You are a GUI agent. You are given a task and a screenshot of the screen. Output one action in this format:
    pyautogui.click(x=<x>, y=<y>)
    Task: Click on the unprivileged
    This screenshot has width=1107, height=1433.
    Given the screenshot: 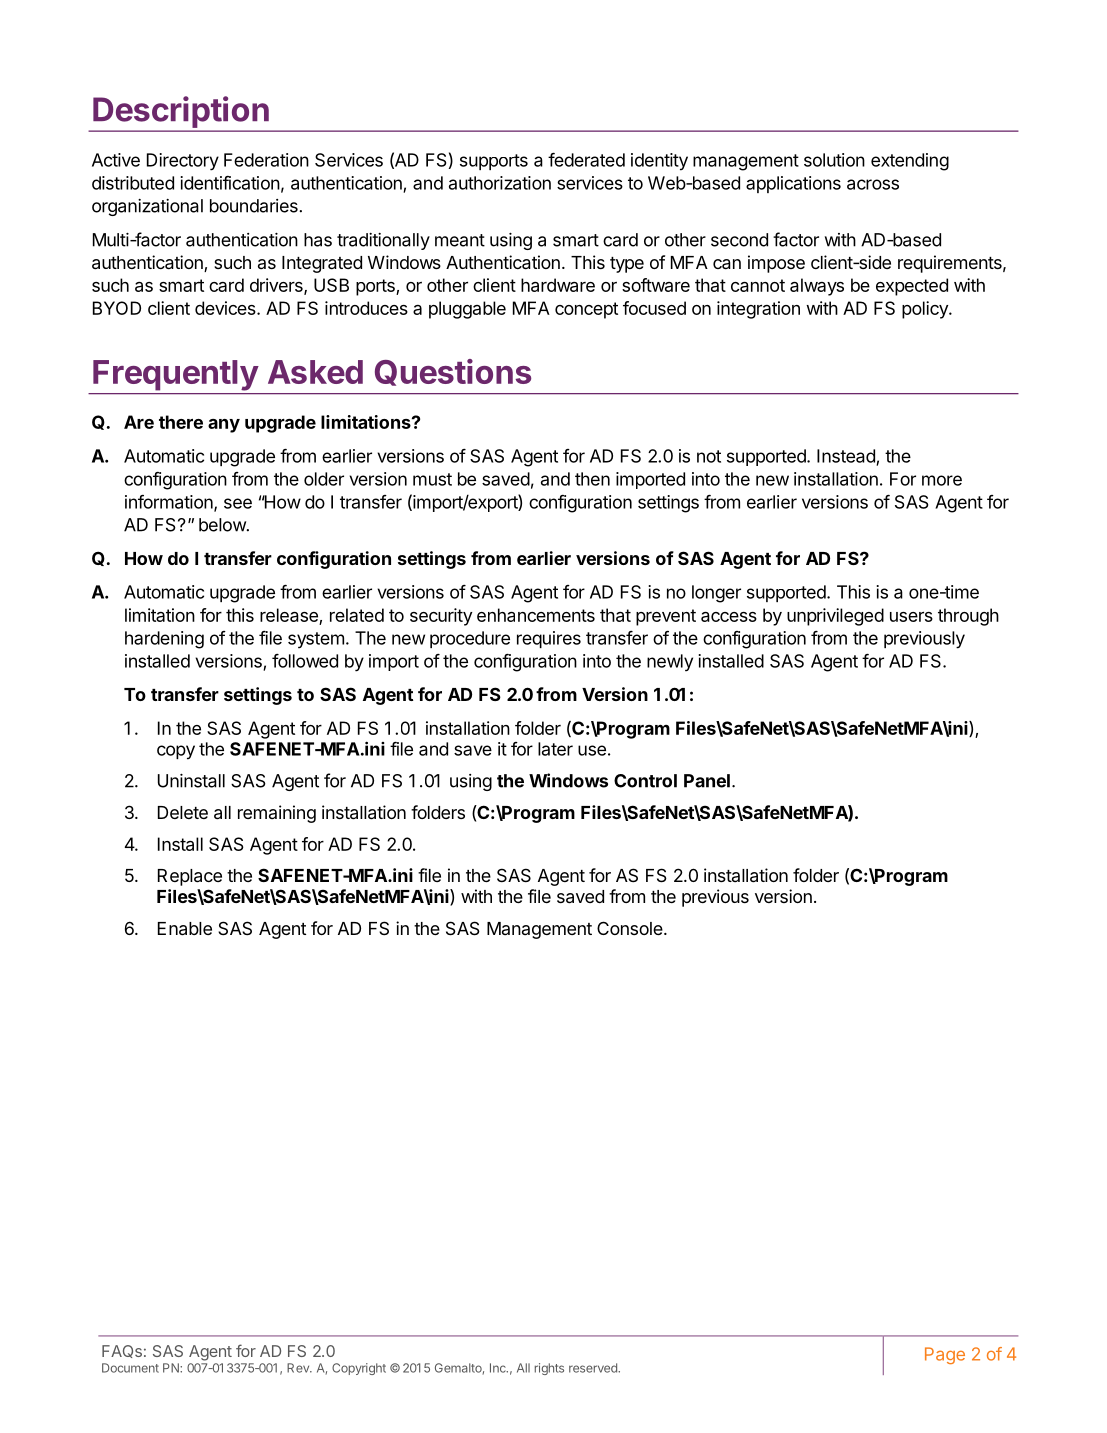 What is the action you would take?
    pyautogui.click(x=835, y=617)
